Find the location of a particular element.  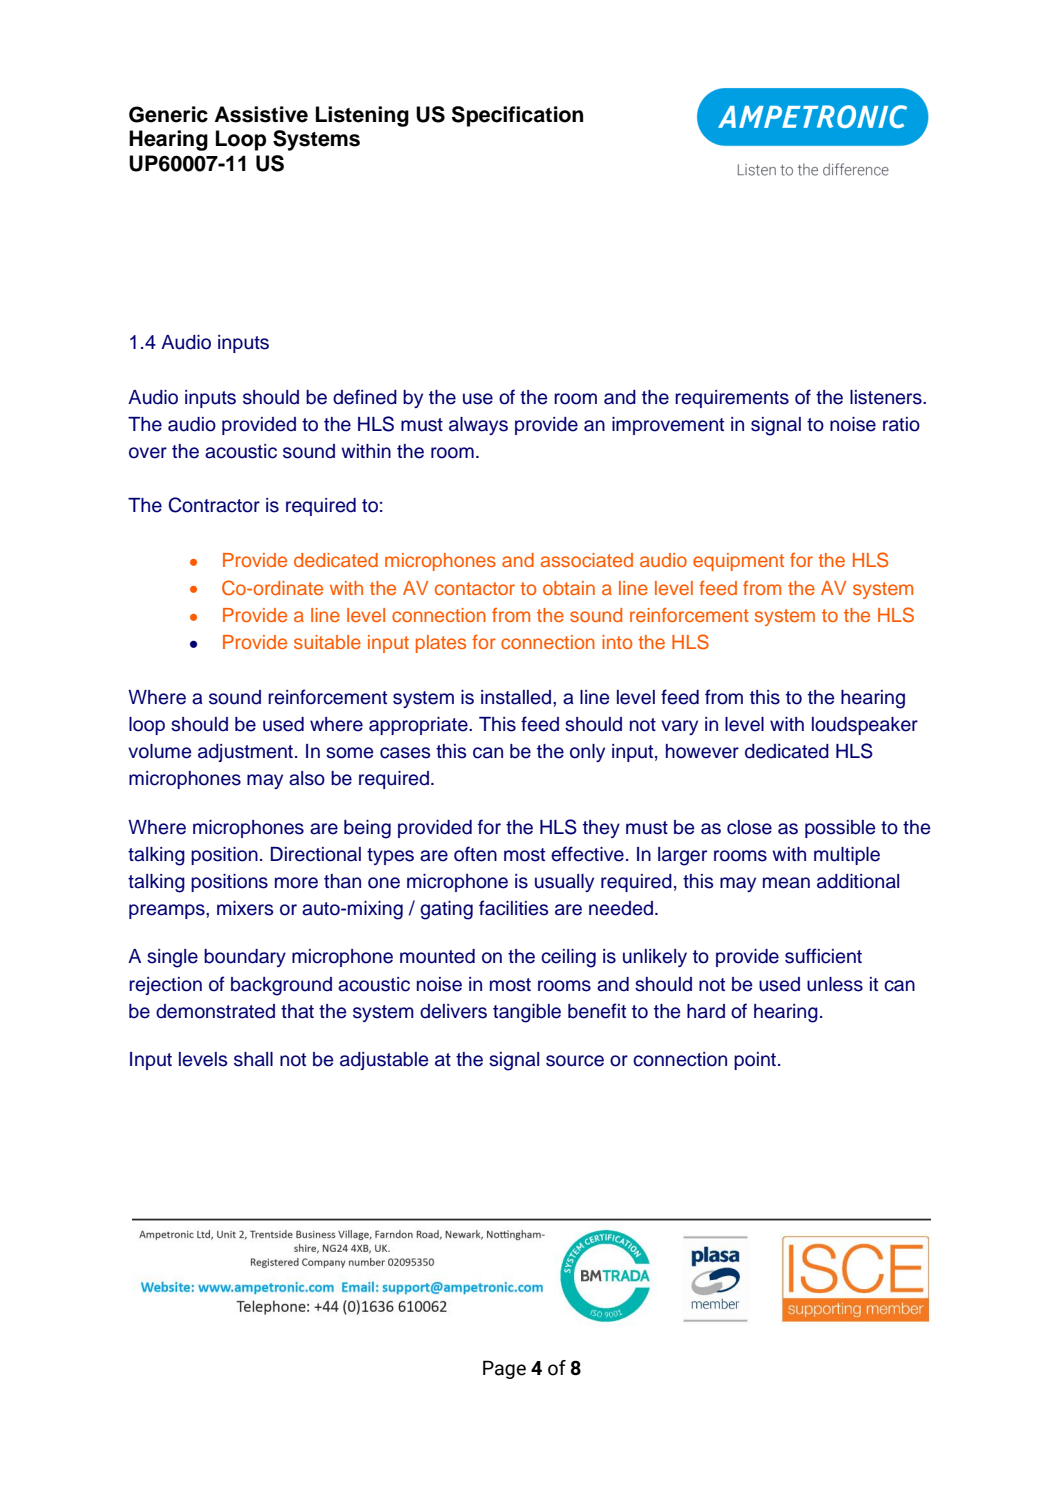

sufficient is located at coordinates (823, 956).
